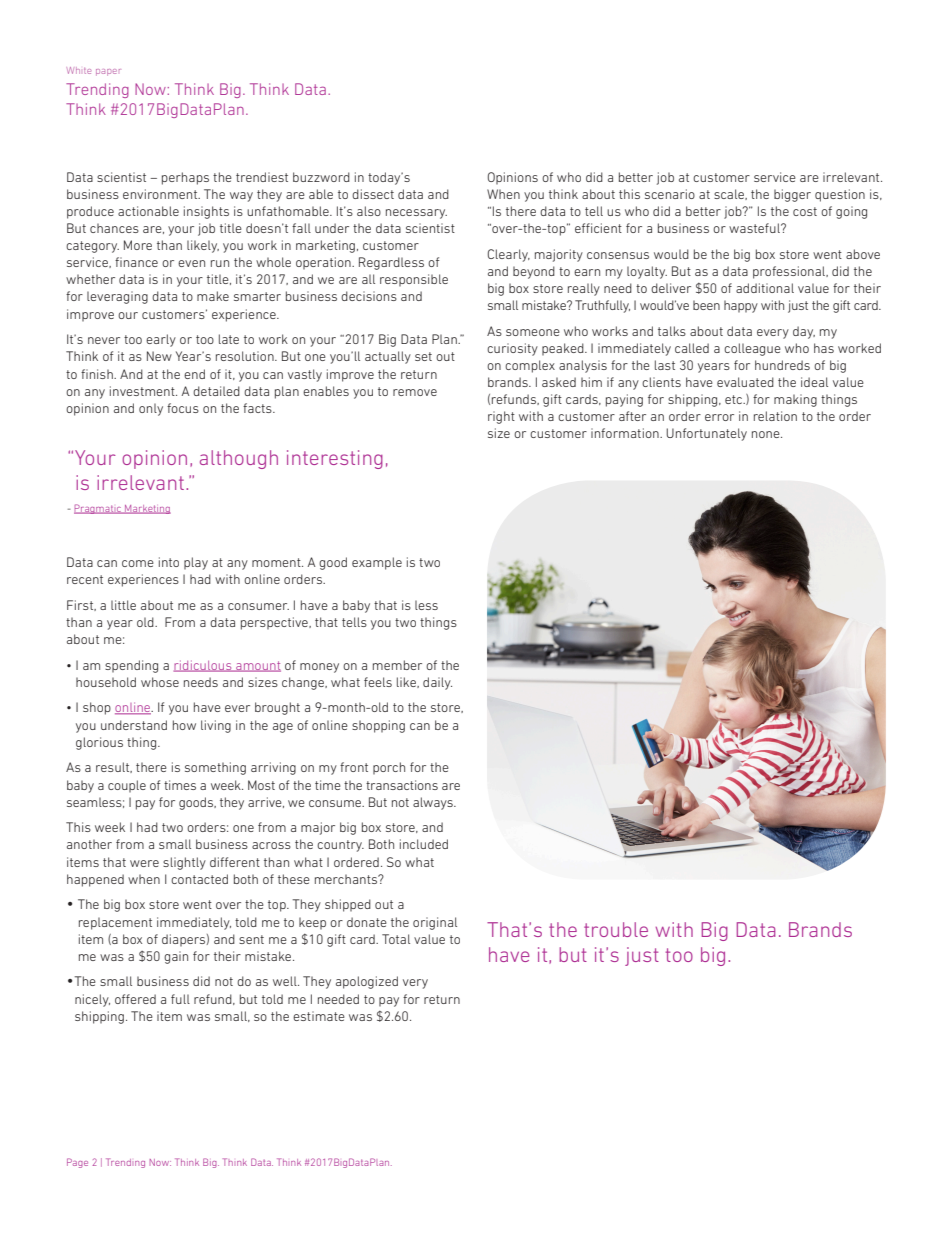  I want to click on couple, so click(127, 786).
